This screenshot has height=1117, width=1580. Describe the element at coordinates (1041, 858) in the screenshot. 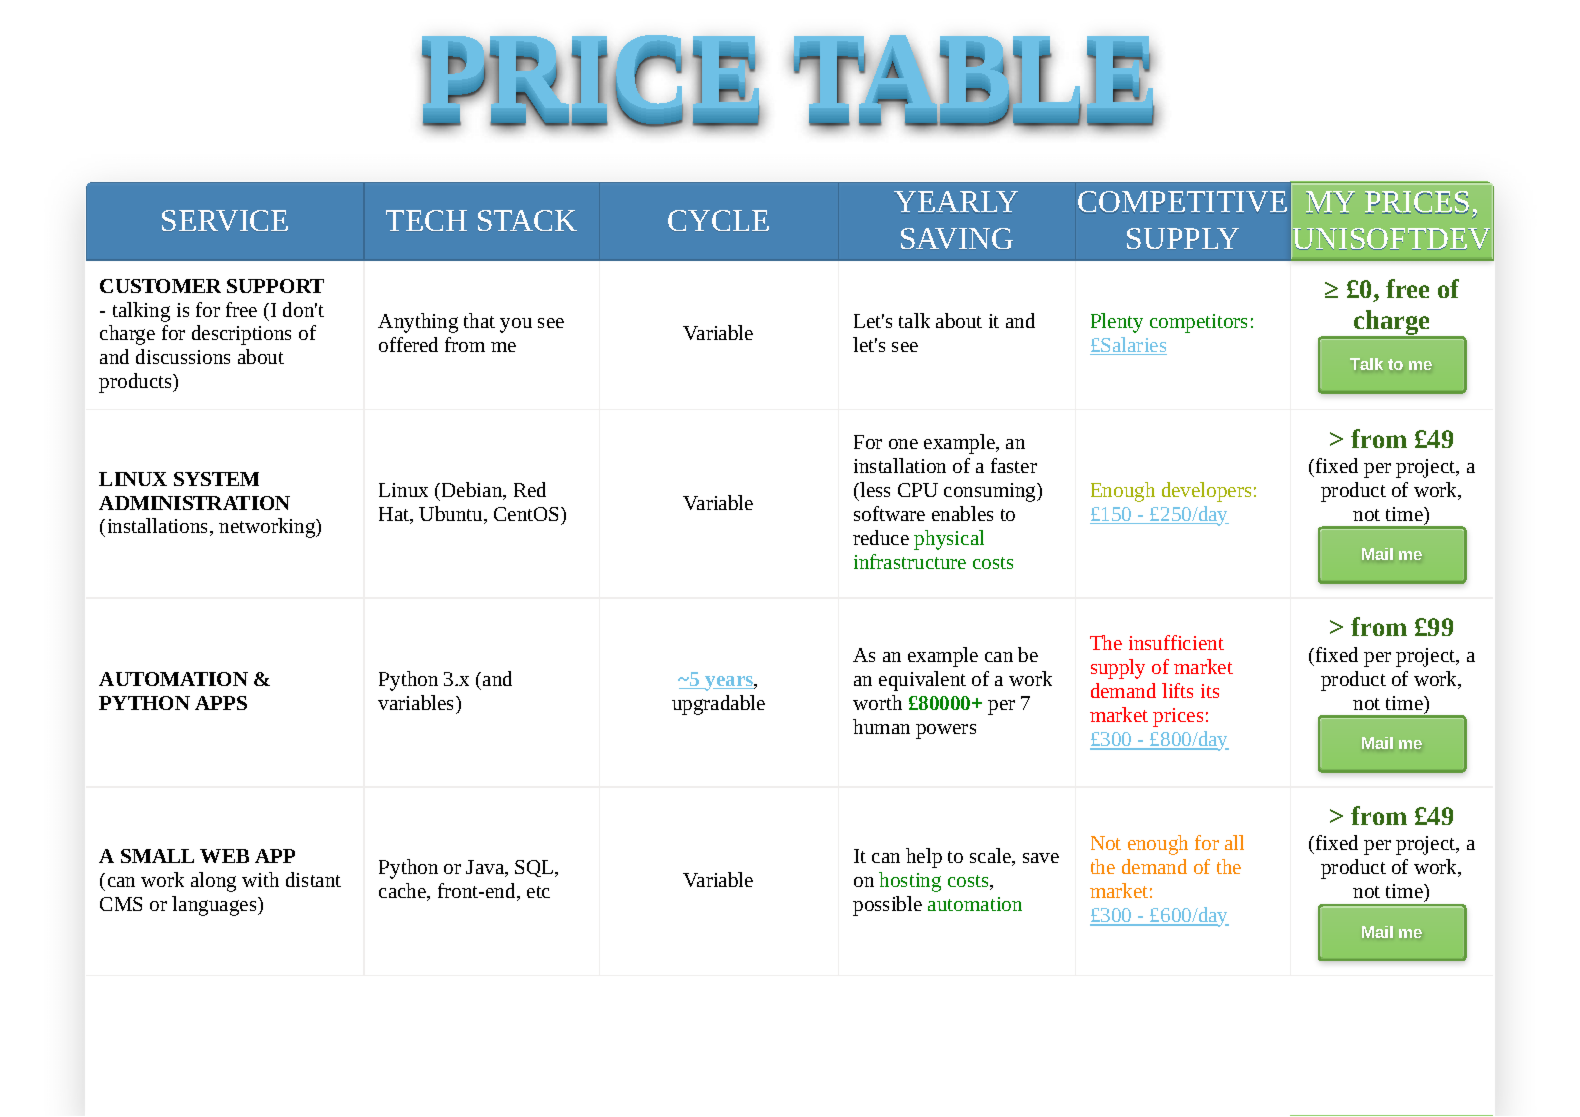

I see `save` at that location.
